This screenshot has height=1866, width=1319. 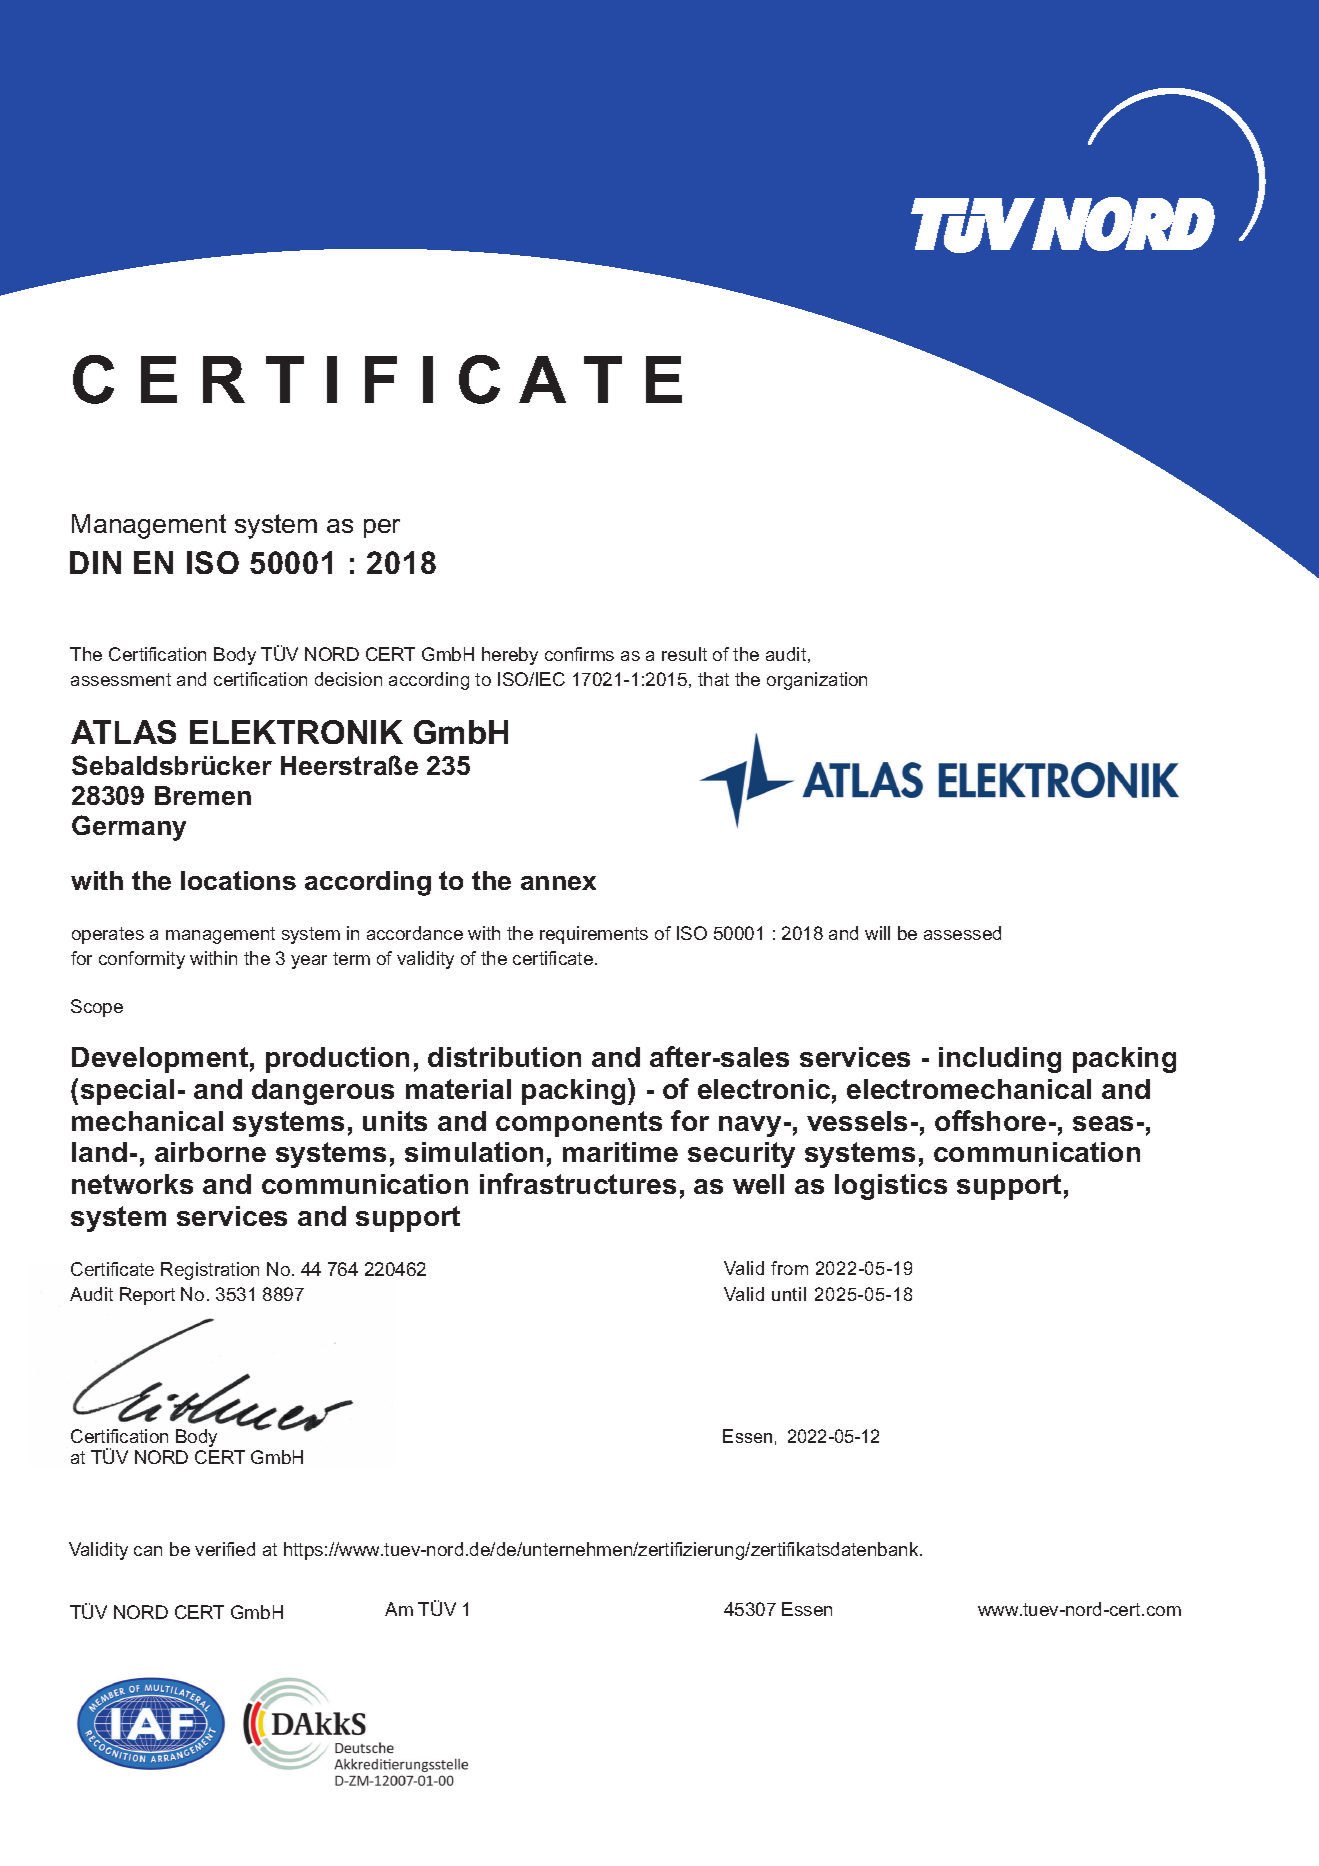 What do you see at coordinates (789, 1294) in the screenshot?
I see `until` at bounding box center [789, 1294].
